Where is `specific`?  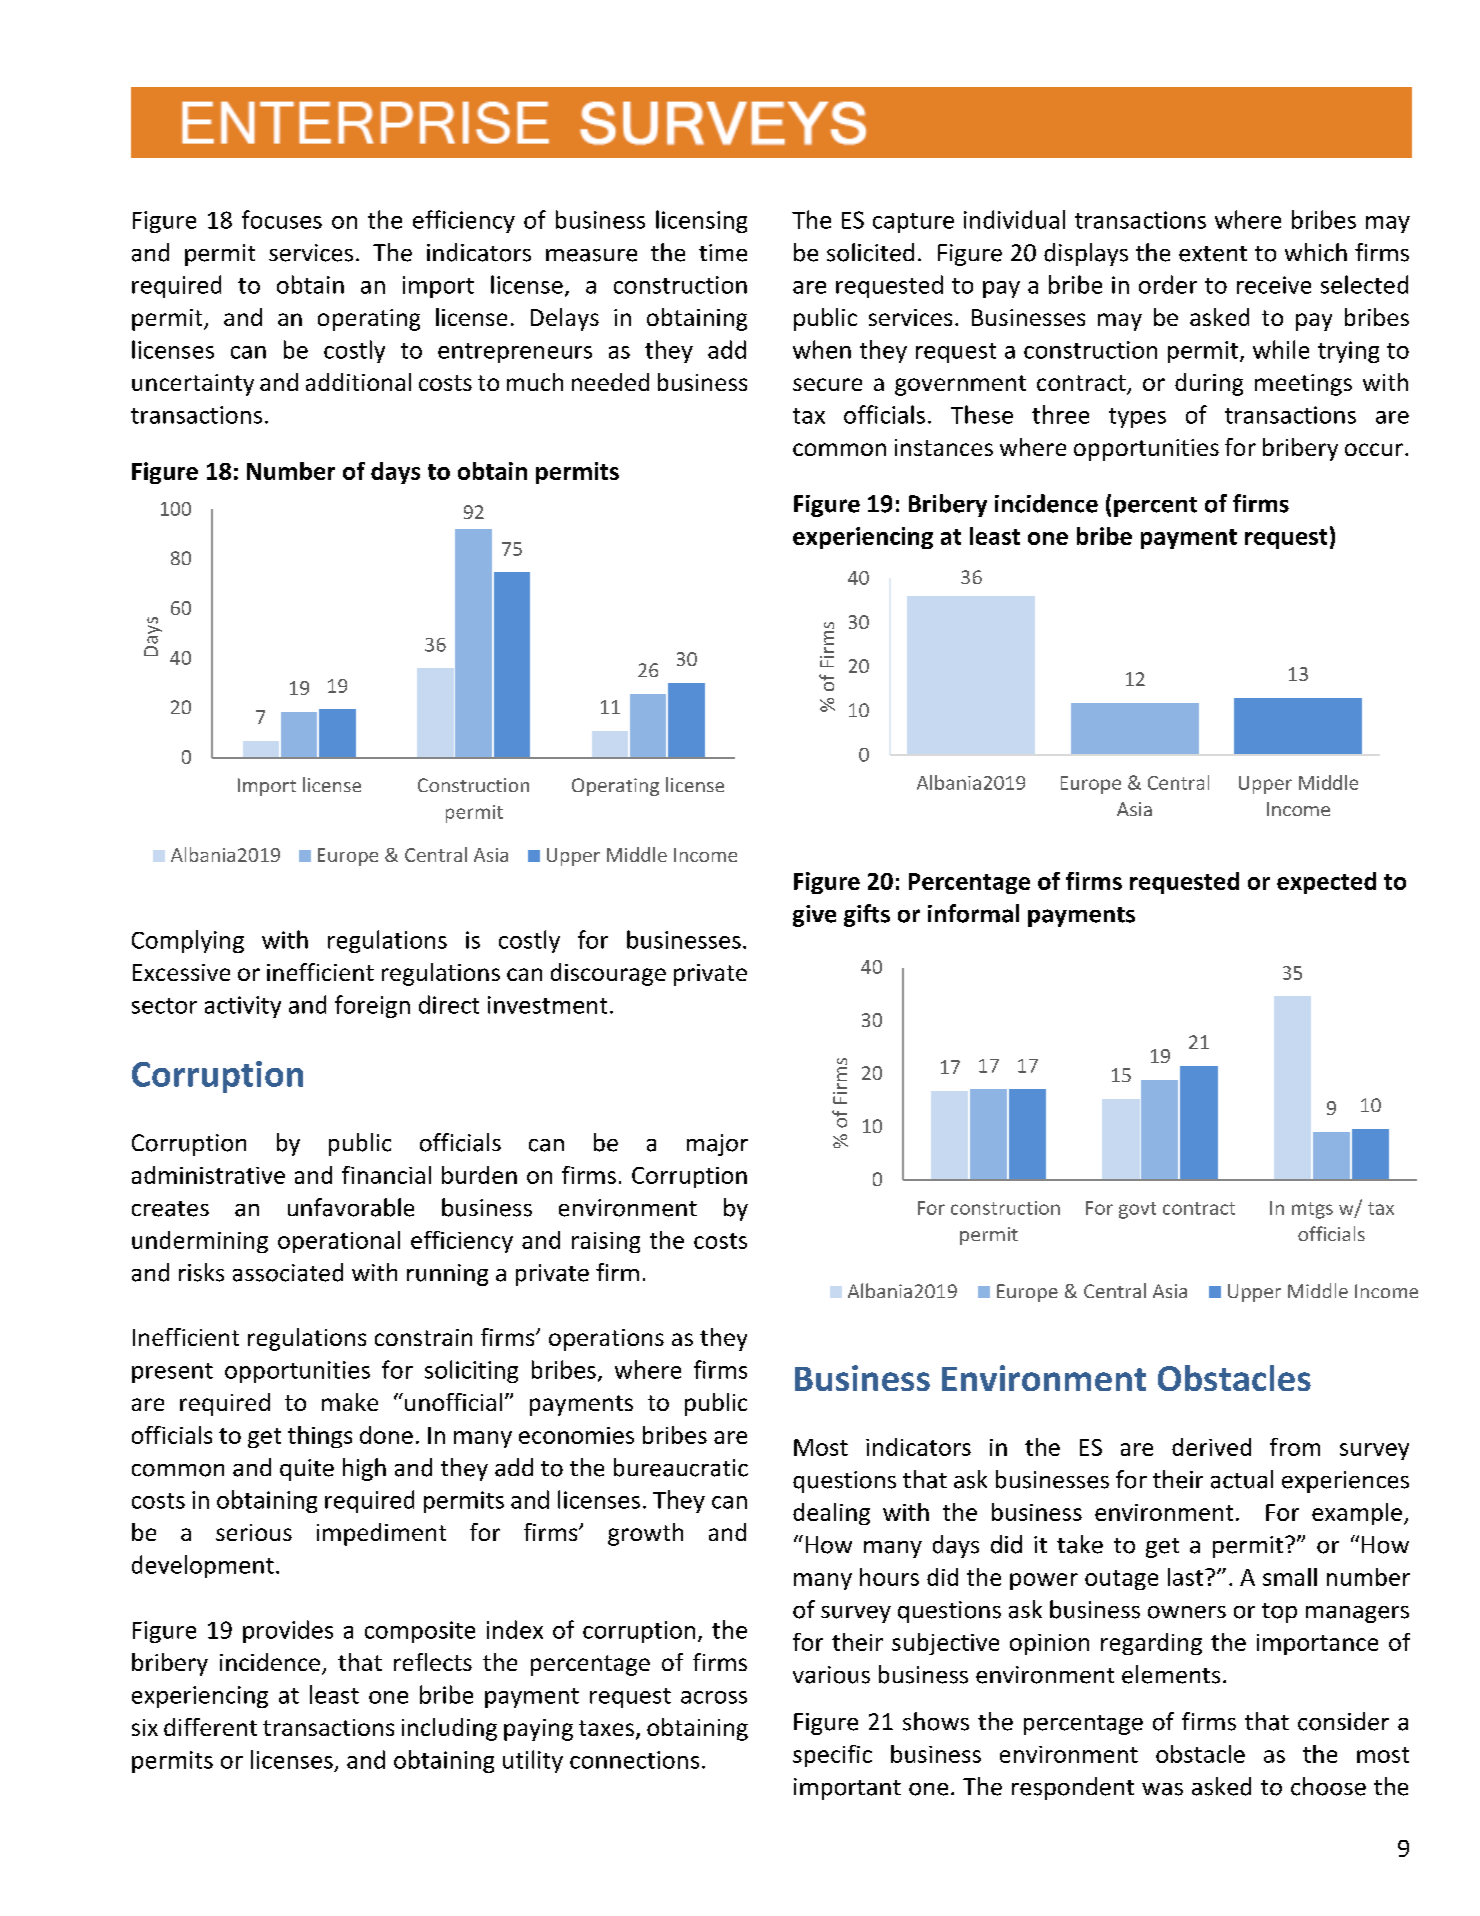
specific is located at coordinates (832, 1756).
